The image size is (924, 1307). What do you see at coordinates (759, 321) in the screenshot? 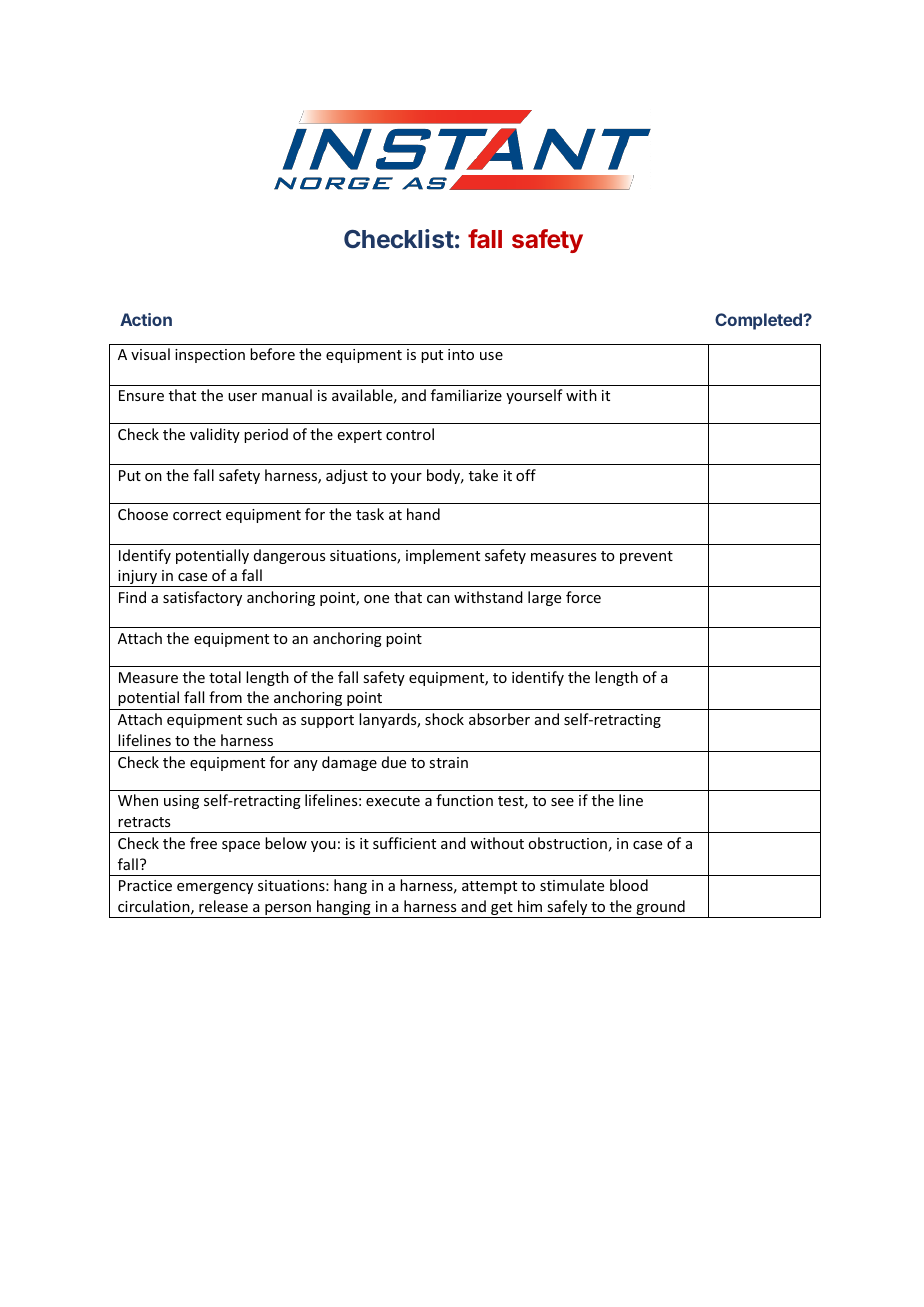
I see `Completed` at bounding box center [759, 321].
